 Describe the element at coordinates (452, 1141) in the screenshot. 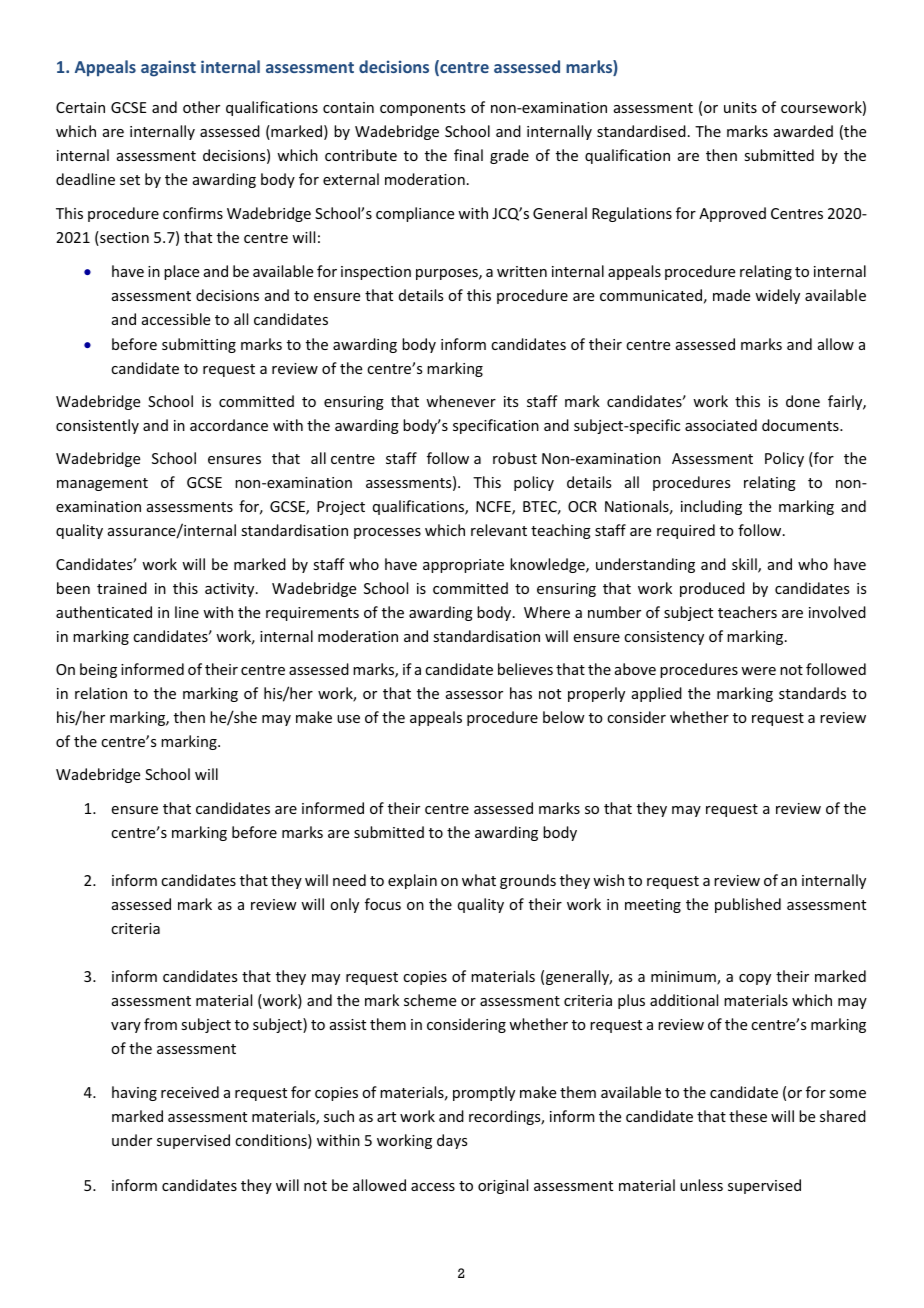

I see `days` at that location.
